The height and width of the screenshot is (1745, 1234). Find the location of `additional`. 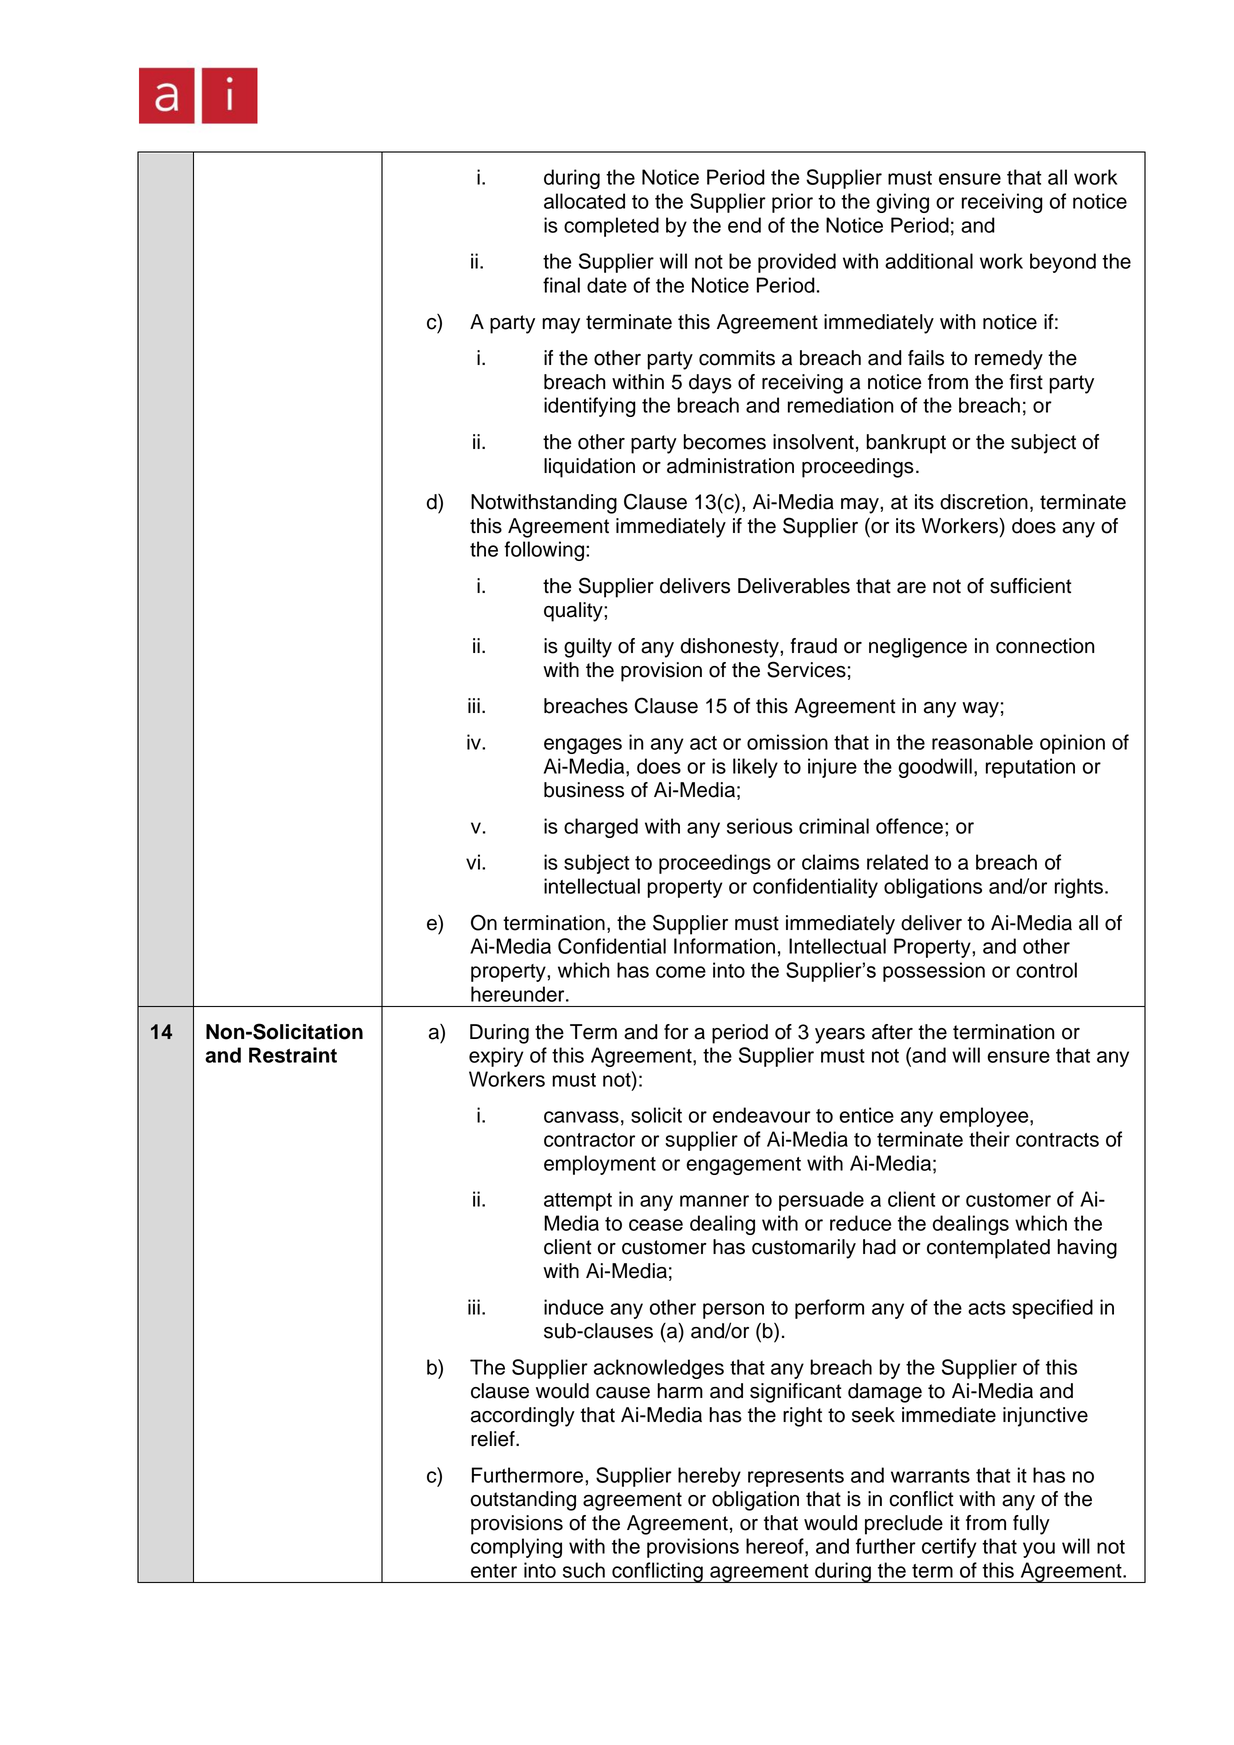

additional is located at coordinates (929, 261).
